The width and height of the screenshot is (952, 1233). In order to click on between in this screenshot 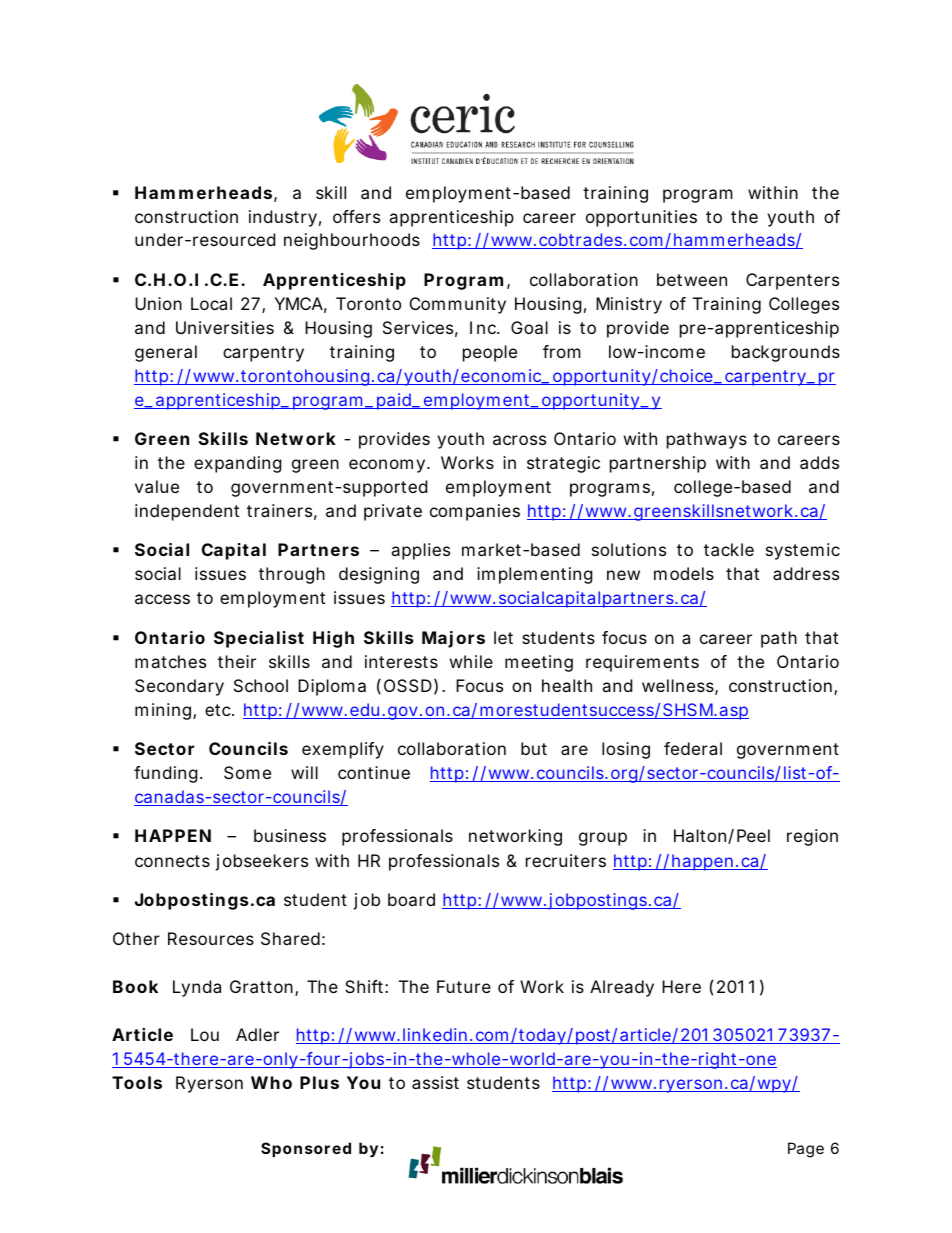, I will do `click(692, 279)`.
